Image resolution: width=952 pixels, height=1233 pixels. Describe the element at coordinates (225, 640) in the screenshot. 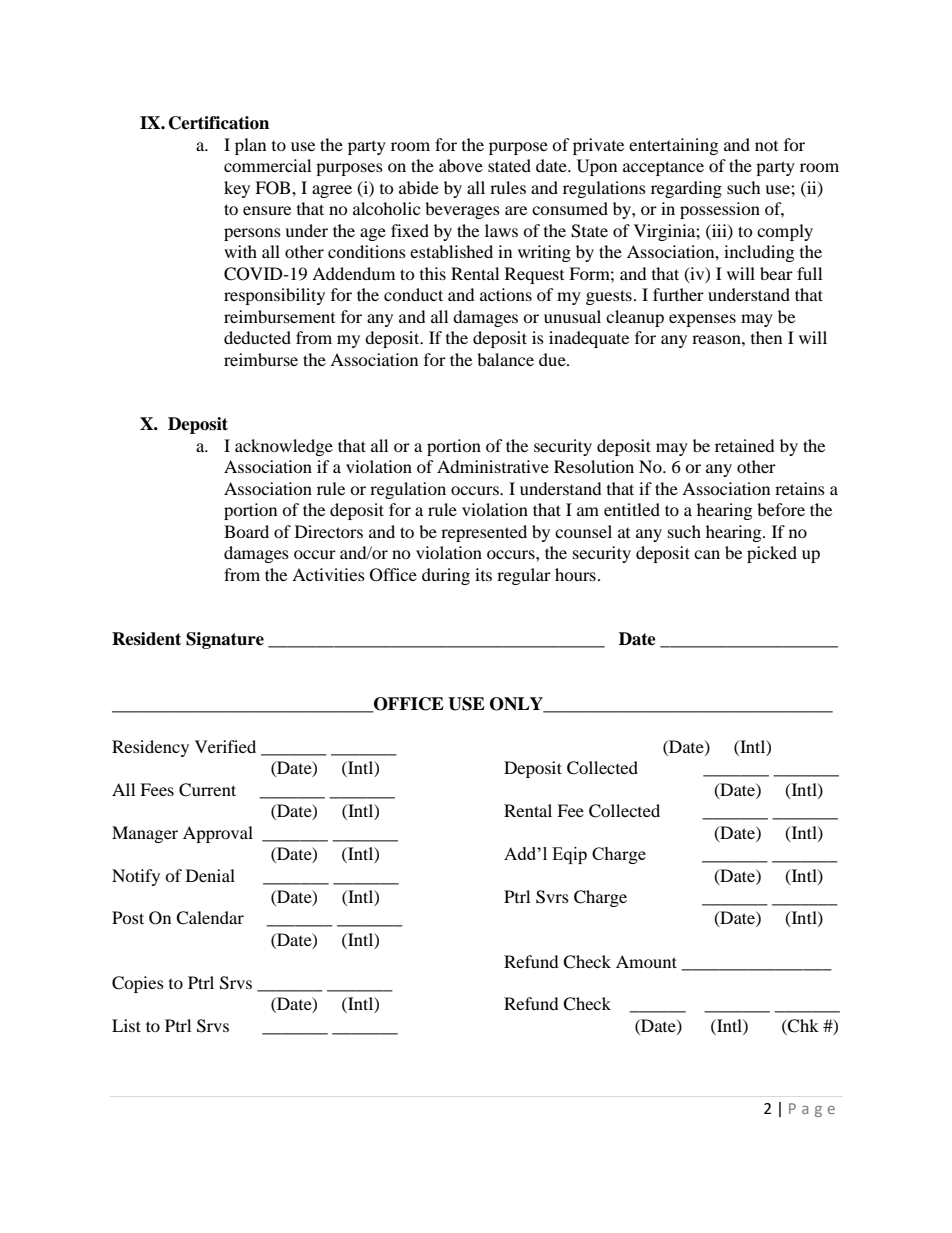

I see `Signature` at that location.
